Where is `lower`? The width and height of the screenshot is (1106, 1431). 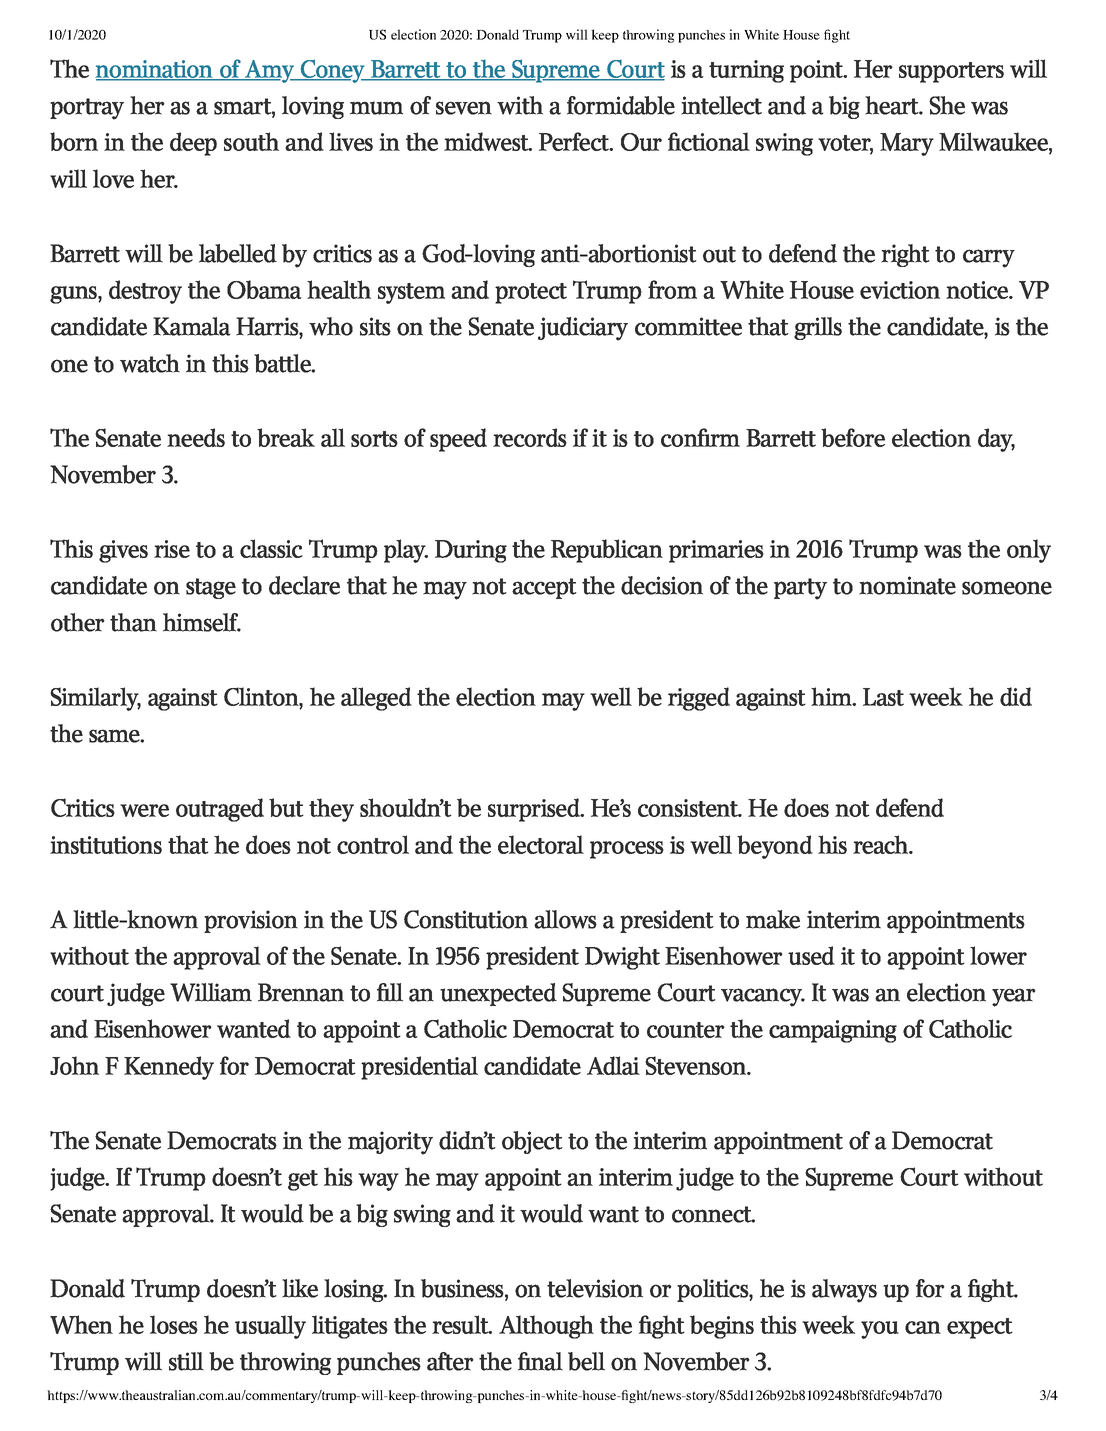
lower is located at coordinates (998, 955).
